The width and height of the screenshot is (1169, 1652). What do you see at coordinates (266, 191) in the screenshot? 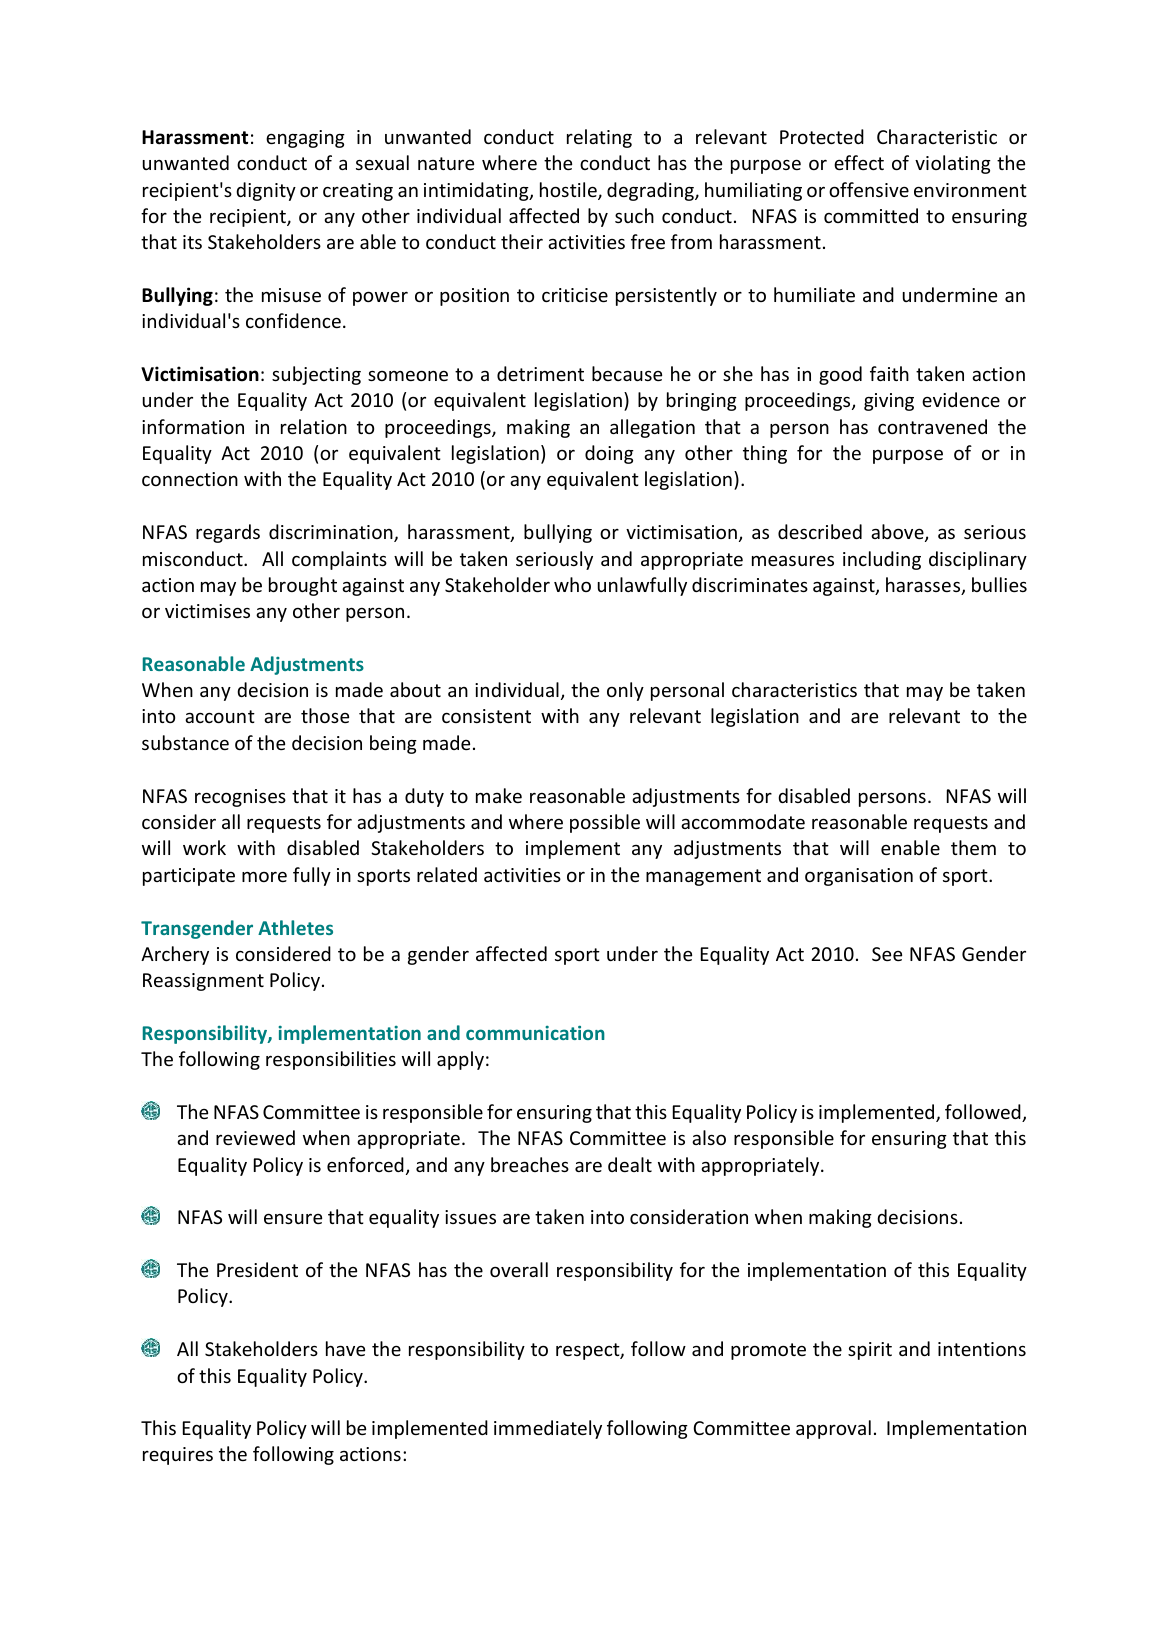
I see `dignity` at bounding box center [266, 191].
